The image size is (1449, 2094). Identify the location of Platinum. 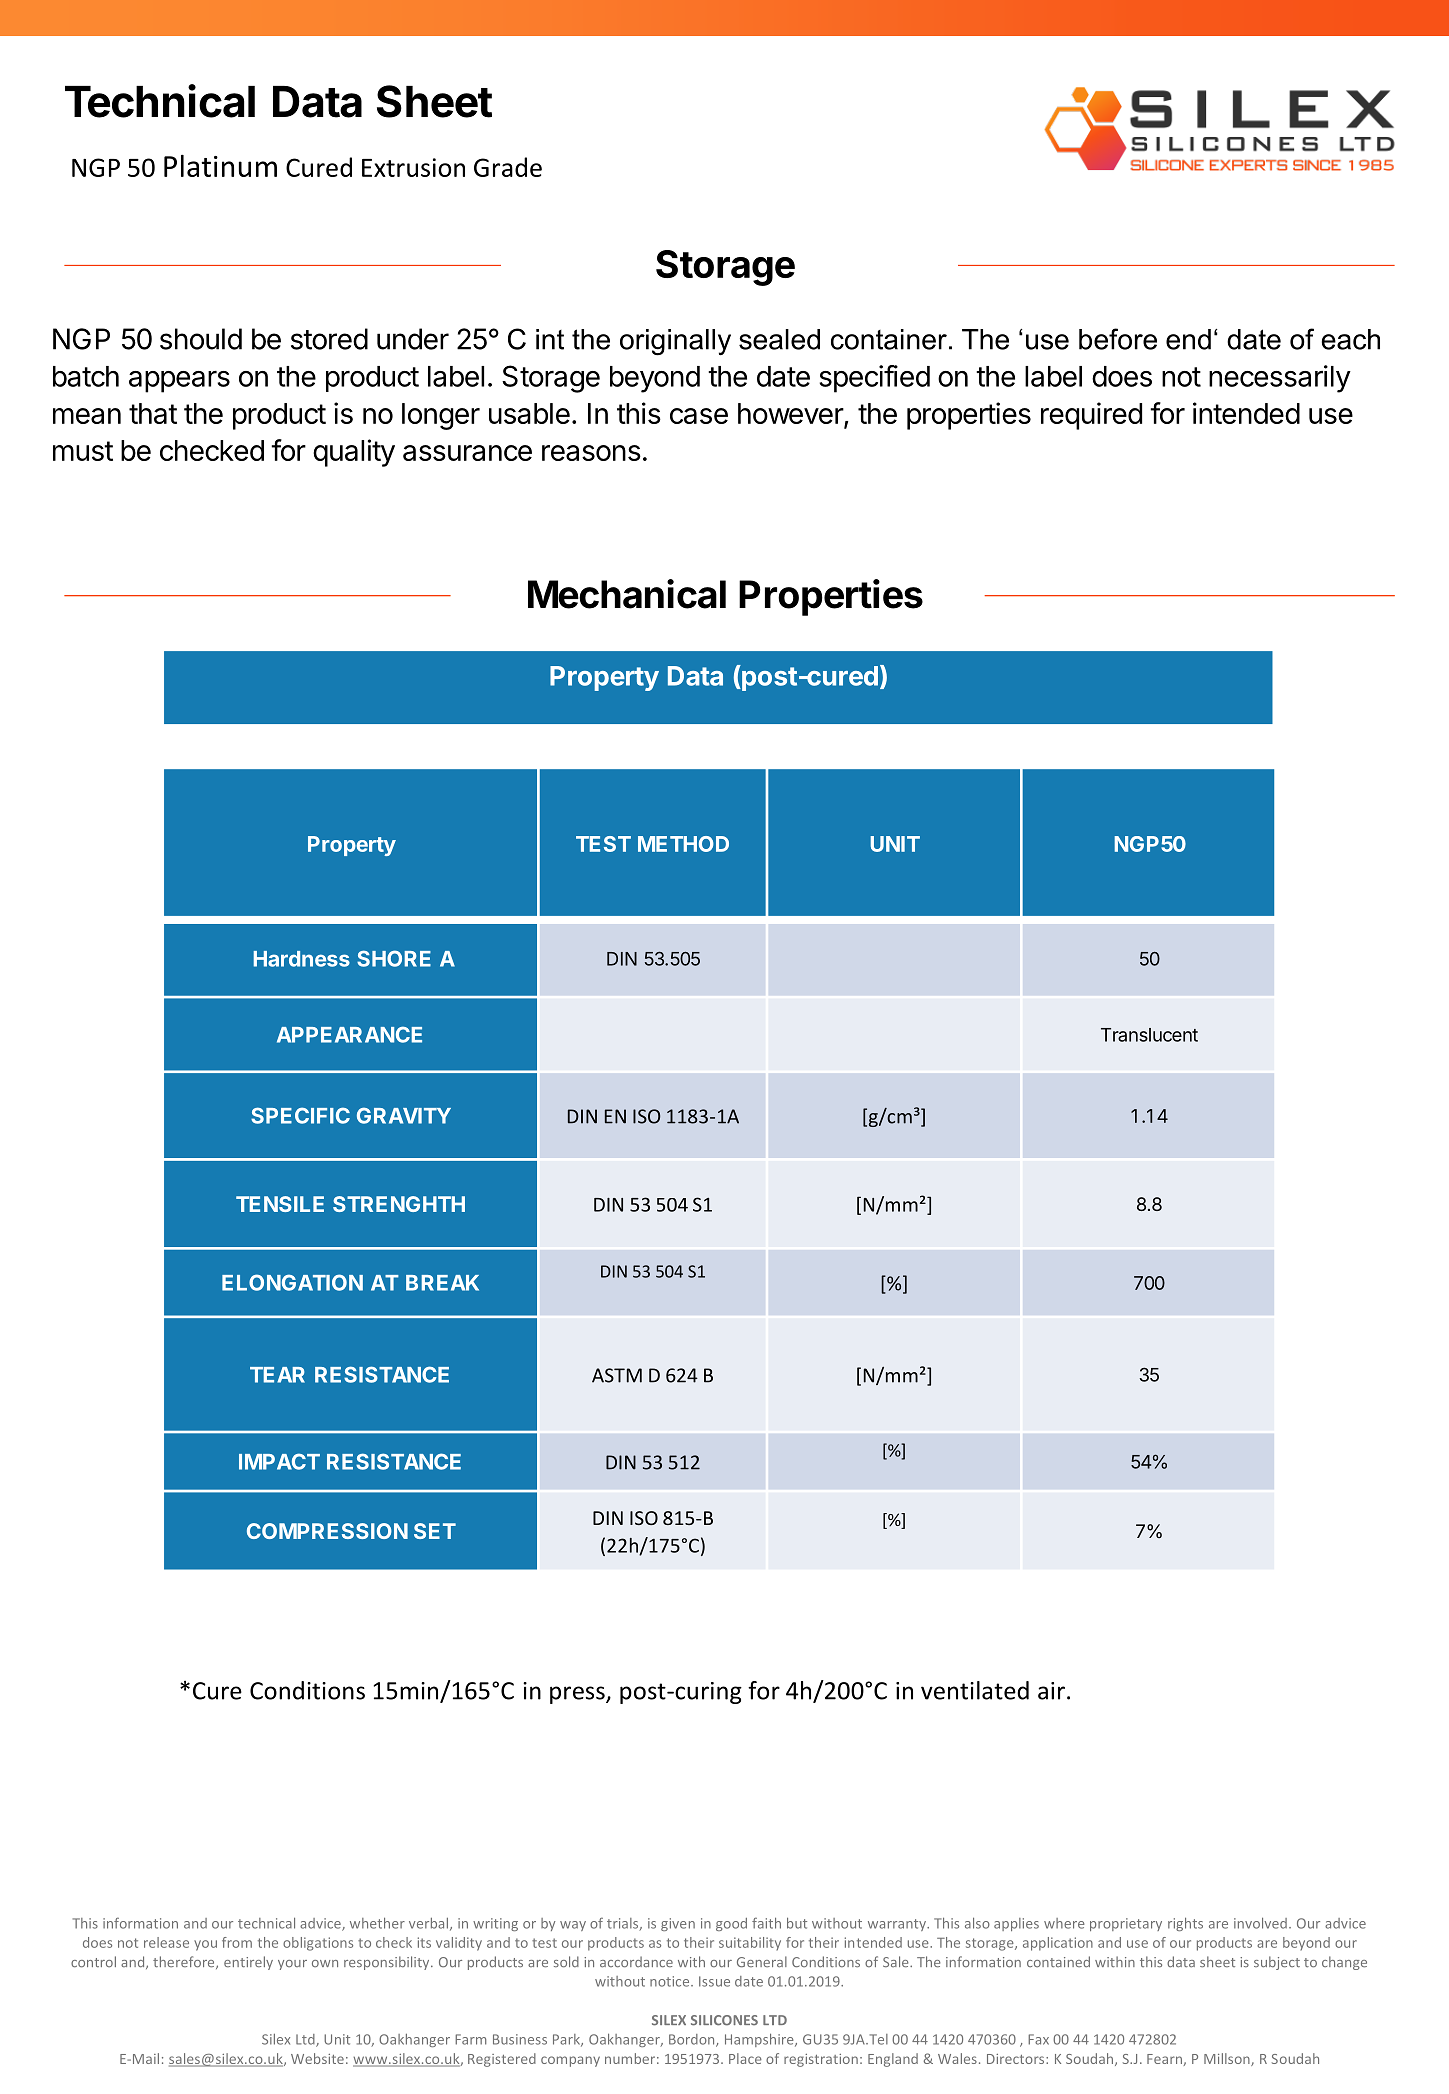
(220, 166).
